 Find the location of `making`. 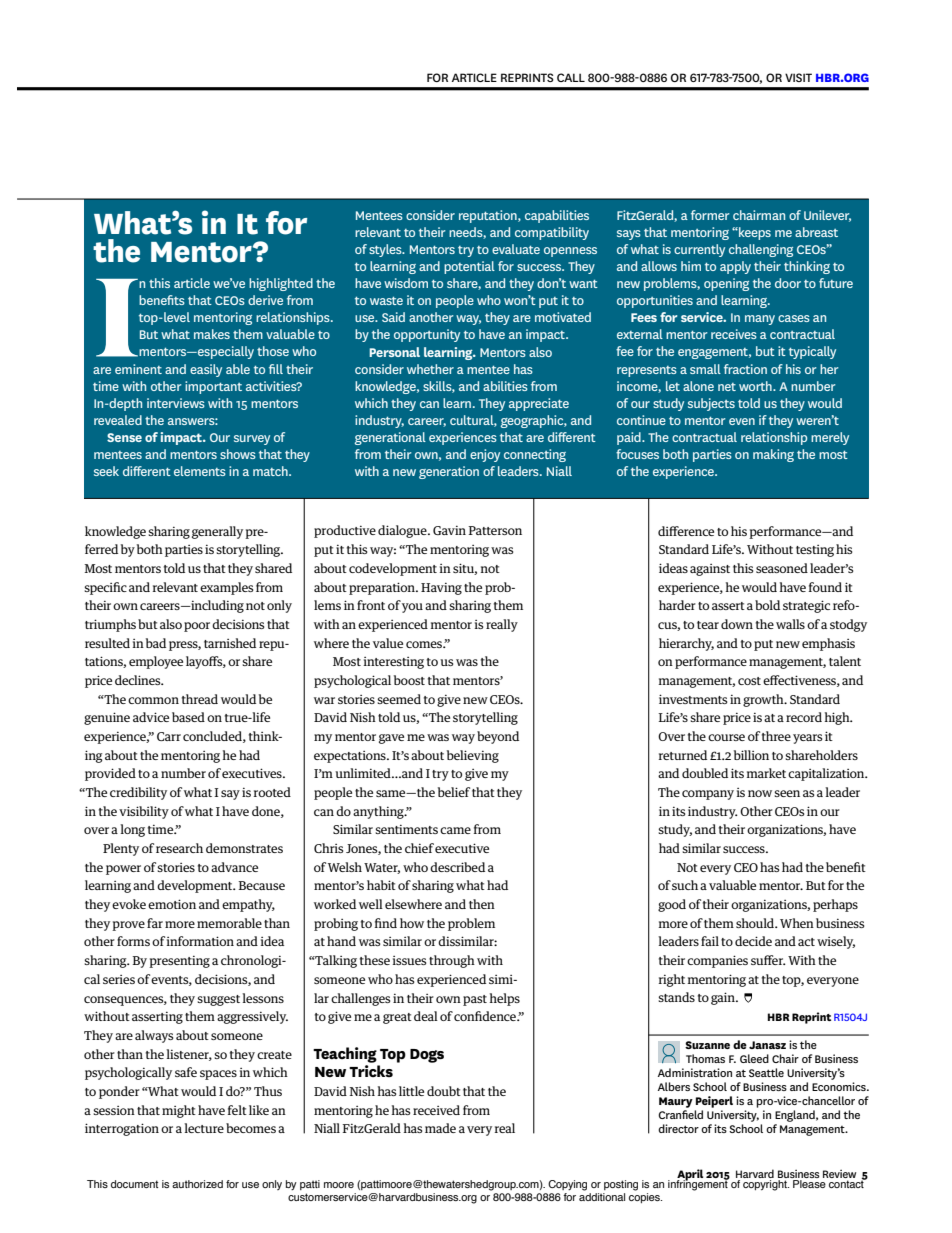

making is located at coordinates (773, 455).
